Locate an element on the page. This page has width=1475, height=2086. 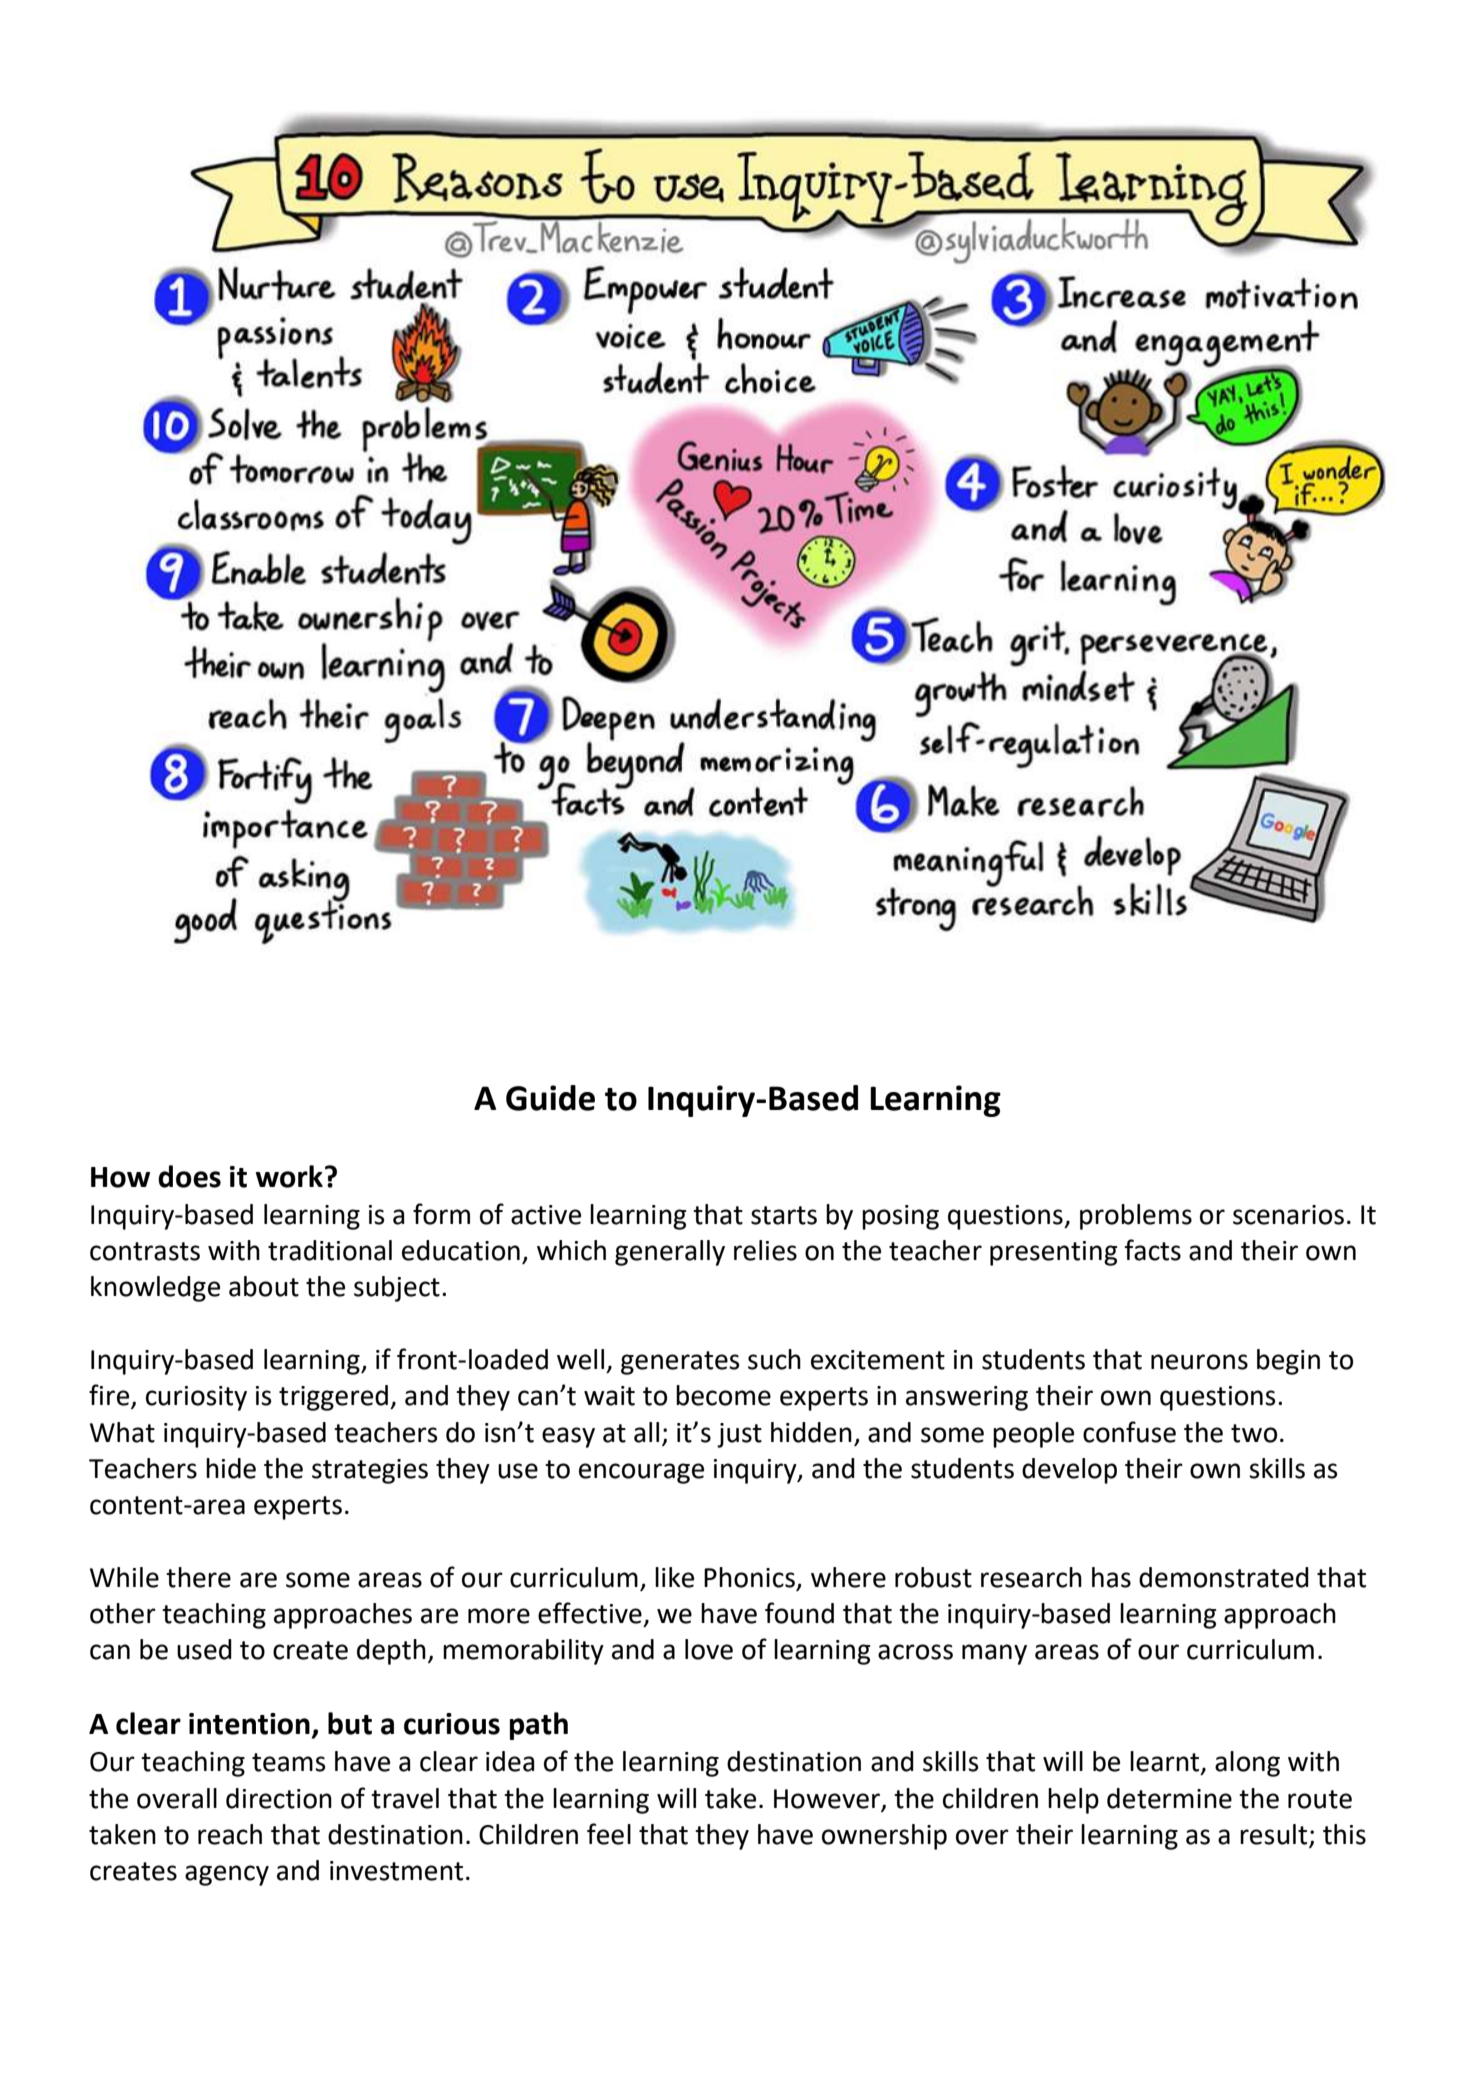
there is located at coordinates (198, 1577).
